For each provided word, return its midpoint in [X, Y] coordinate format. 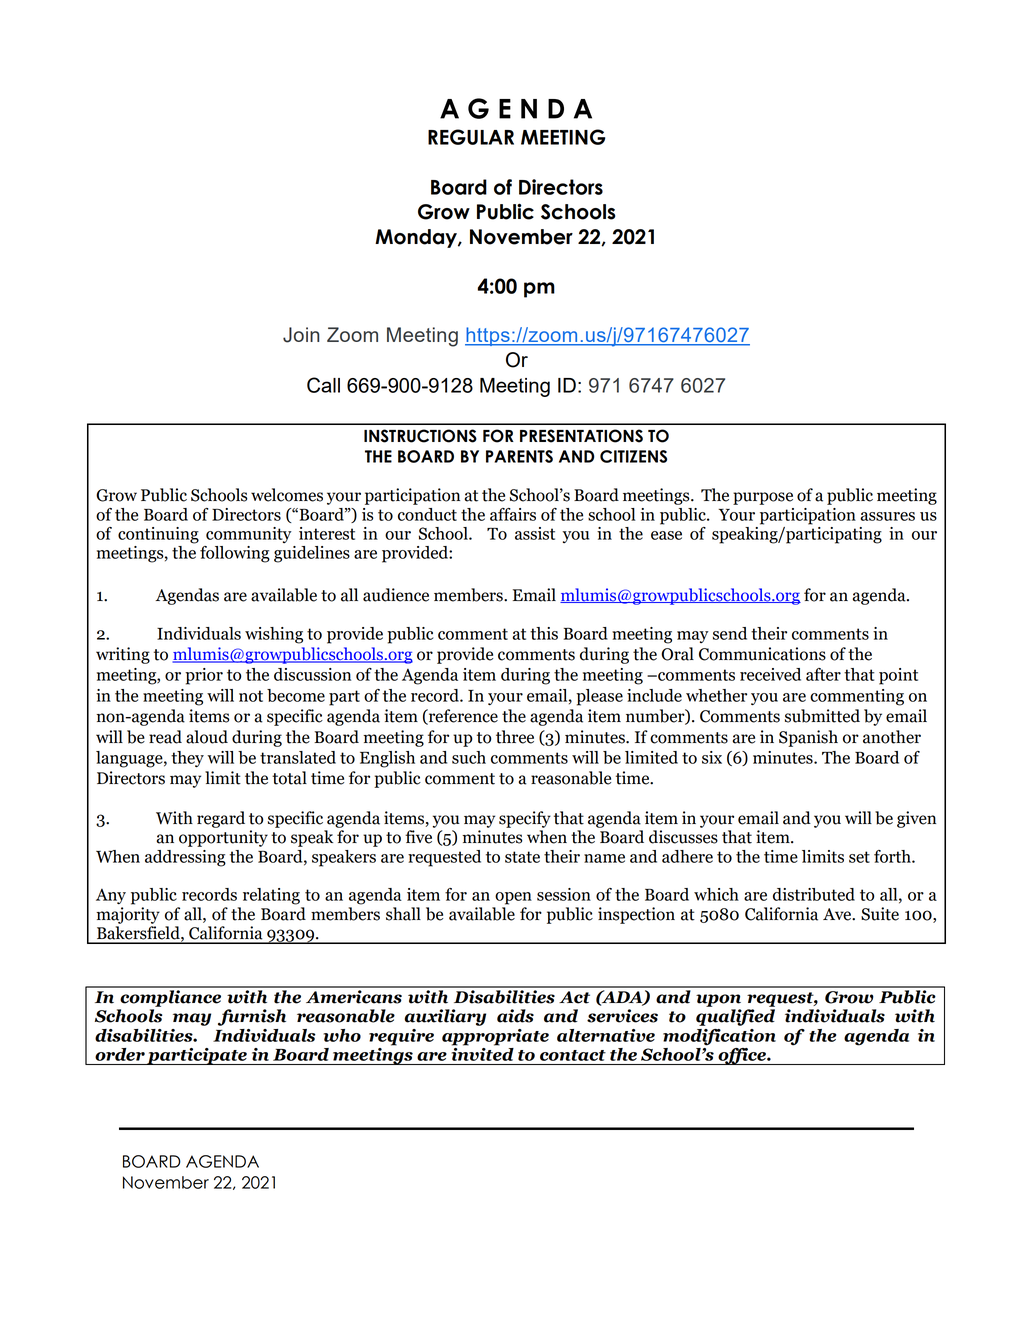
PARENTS [519, 456]
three [515, 737]
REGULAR [471, 137]
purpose [763, 498]
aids [515, 1016]
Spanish [808, 738]
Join [301, 335]
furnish [252, 1017]
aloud [207, 737]
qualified [735, 1017]
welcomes [287, 495]
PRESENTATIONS [581, 436]
